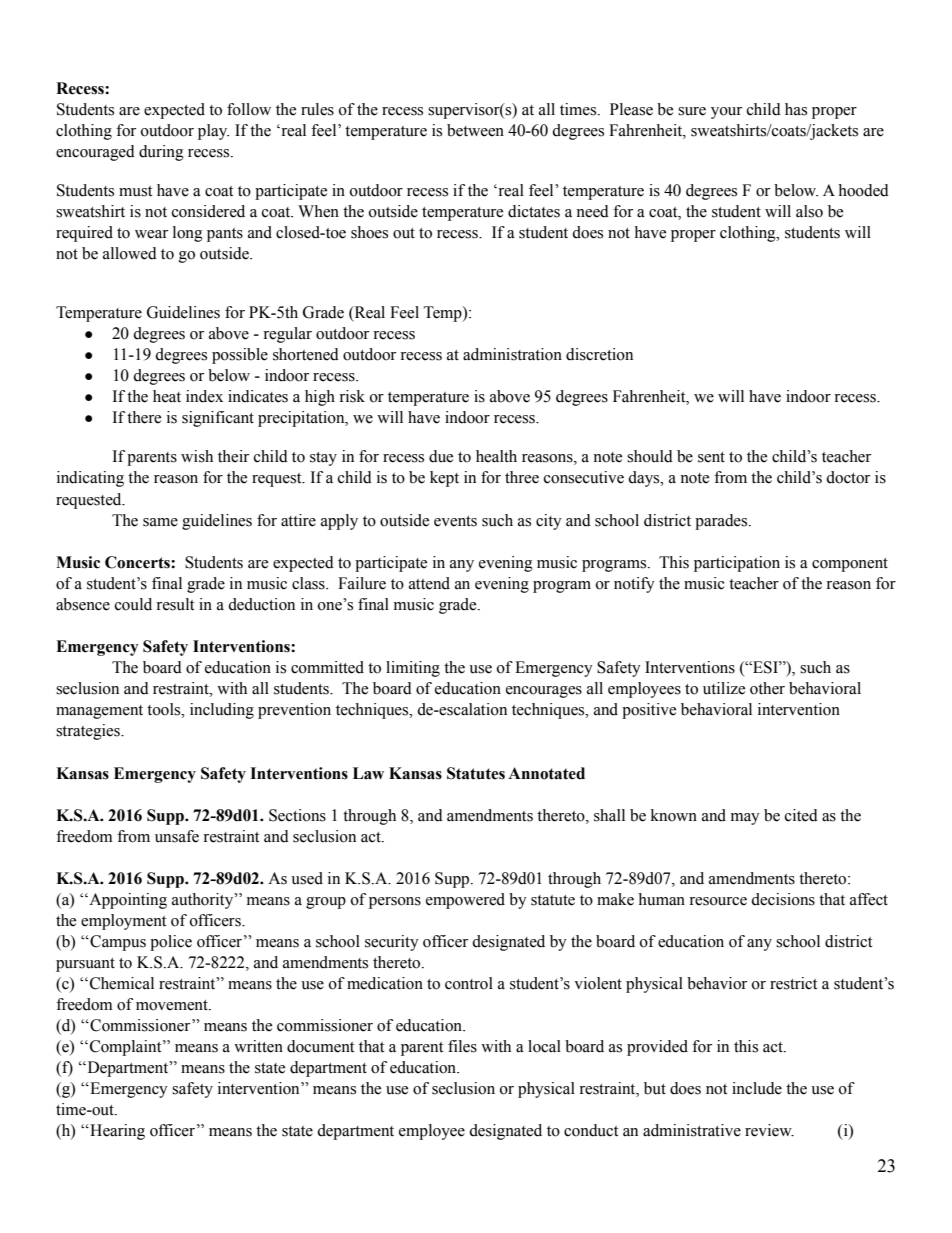 The height and width of the image is (1233, 952). I want to click on wish, so click(197, 456).
